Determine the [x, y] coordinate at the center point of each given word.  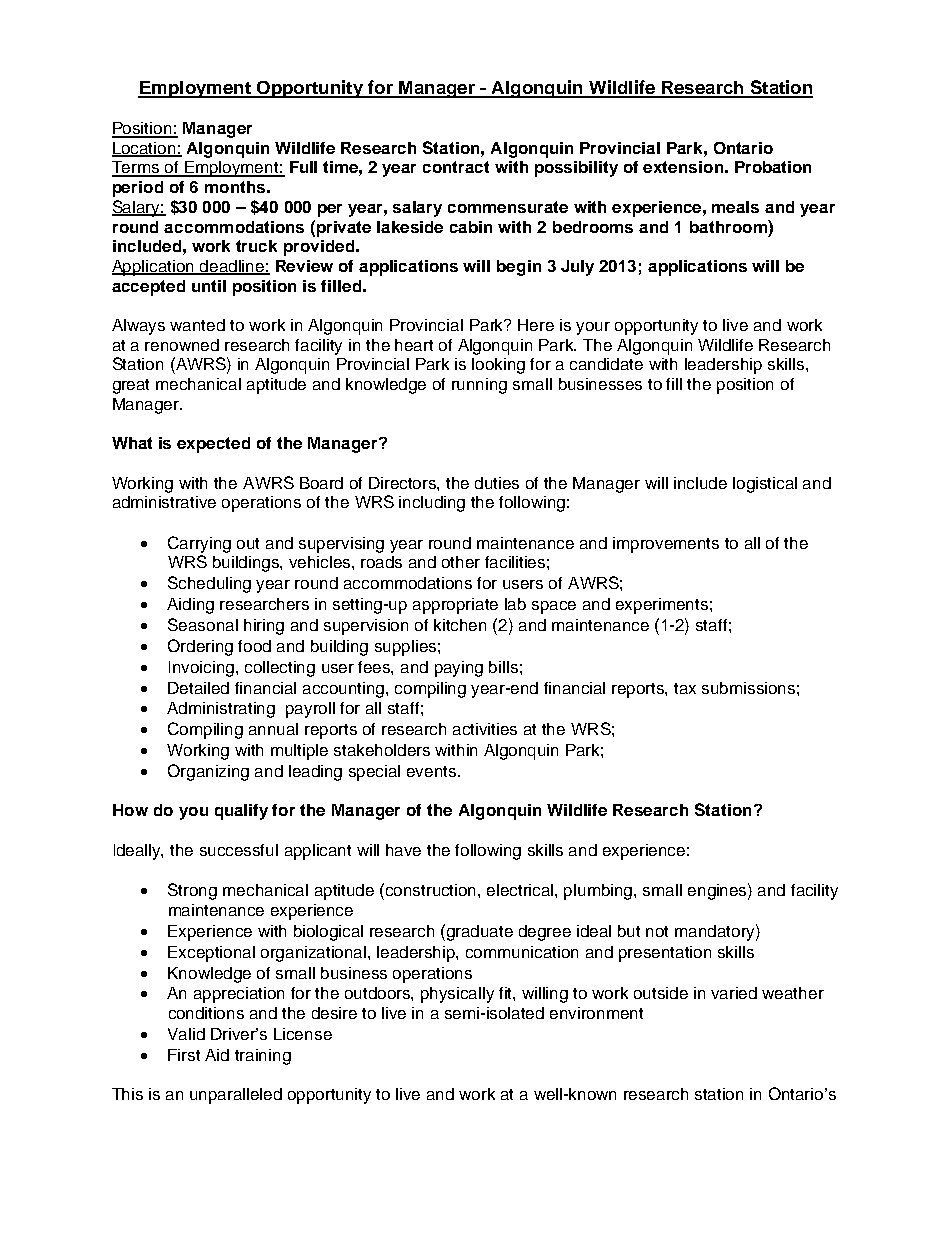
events [433, 771]
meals [735, 207]
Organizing [208, 772]
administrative [164, 502]
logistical [765, 485]
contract [456, 167]
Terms [137, 168]
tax [685, 688]
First [184, 1055]
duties [497, 483]
